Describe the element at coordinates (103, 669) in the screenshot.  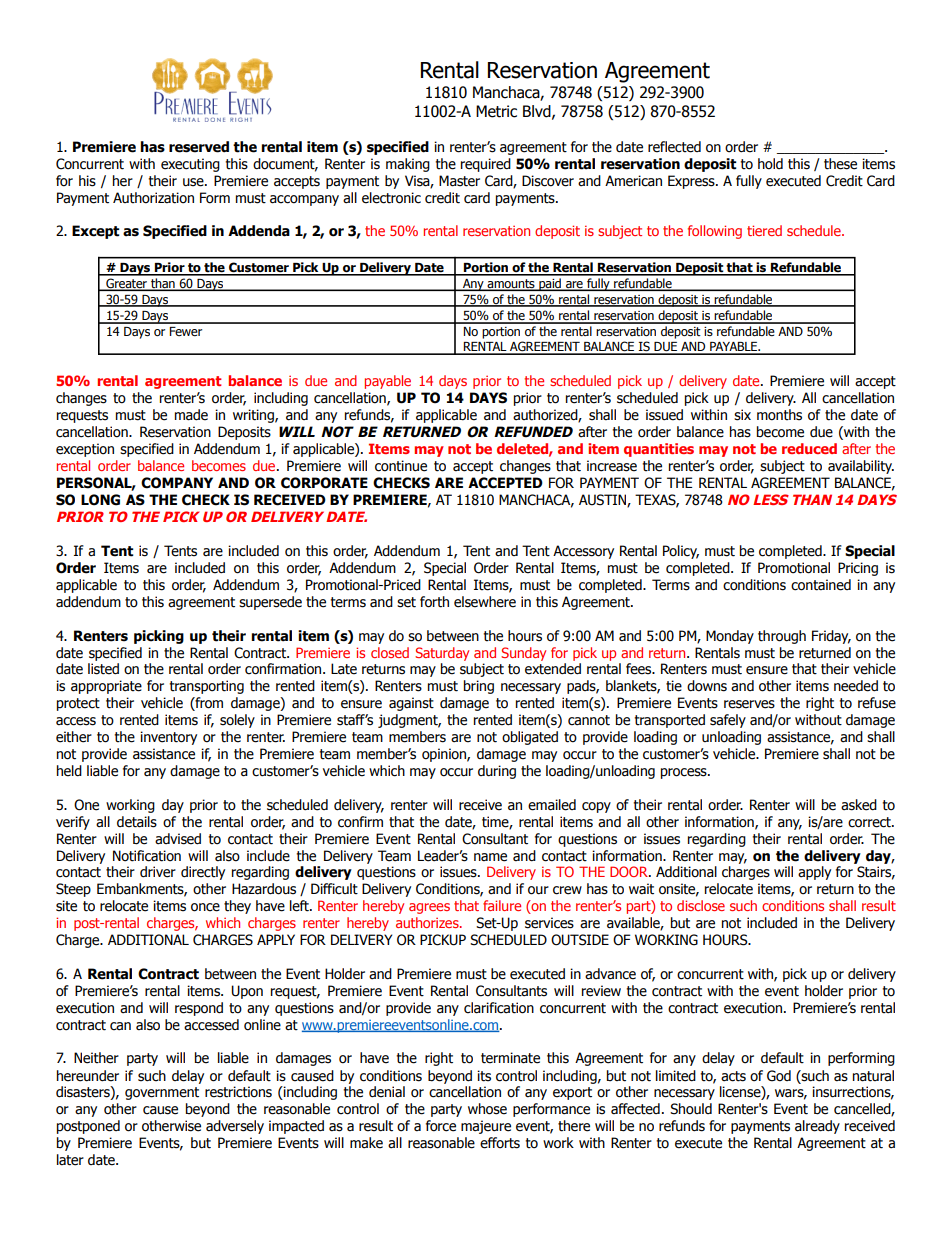
I see `listed` at that location.
